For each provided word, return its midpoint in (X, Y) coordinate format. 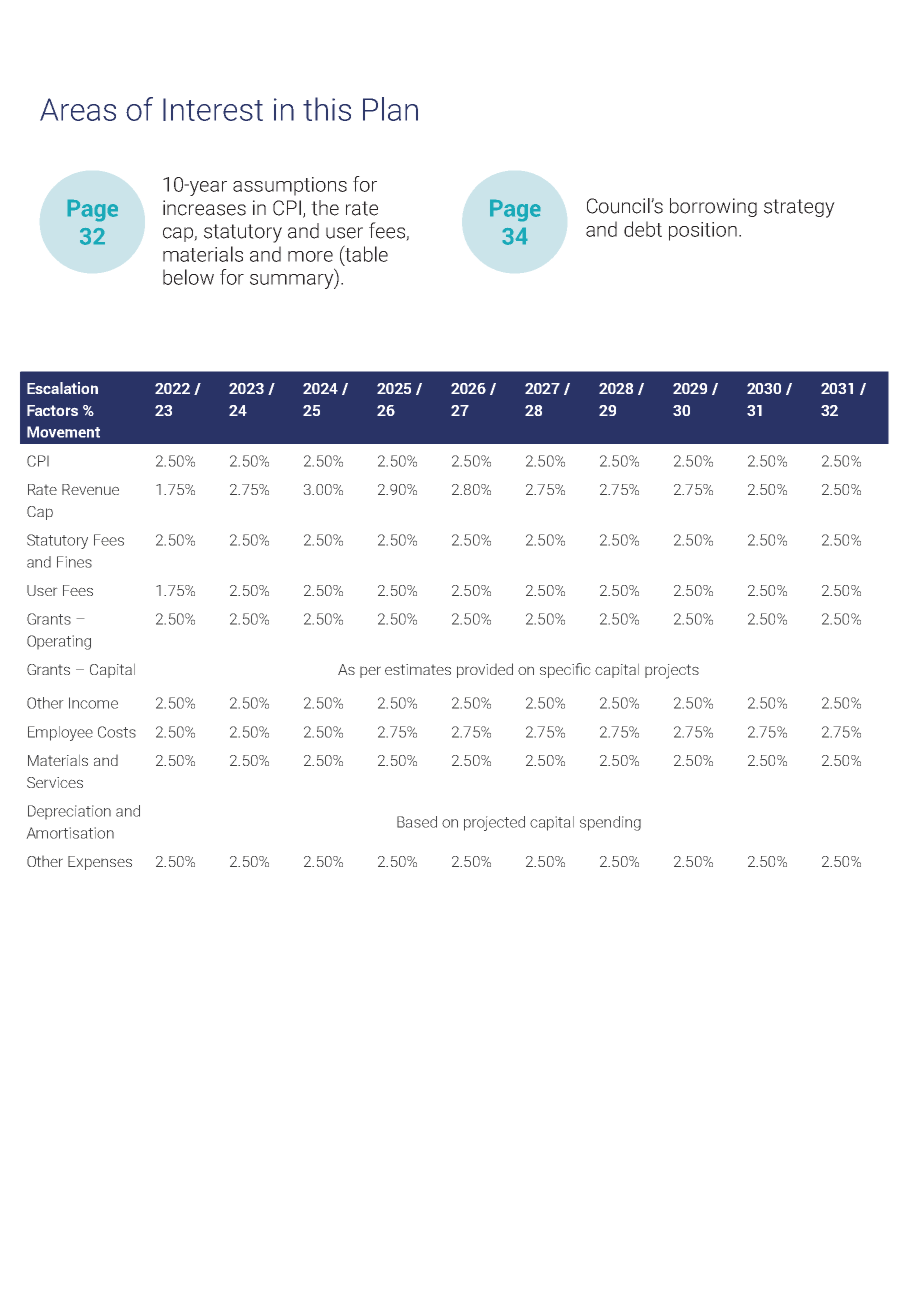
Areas (78, 109)
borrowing (713, 207)
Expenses (100, 863)
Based (417, 822)
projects (672, 671)
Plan (390, 109)
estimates (418, 669)
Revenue (90, 489)
